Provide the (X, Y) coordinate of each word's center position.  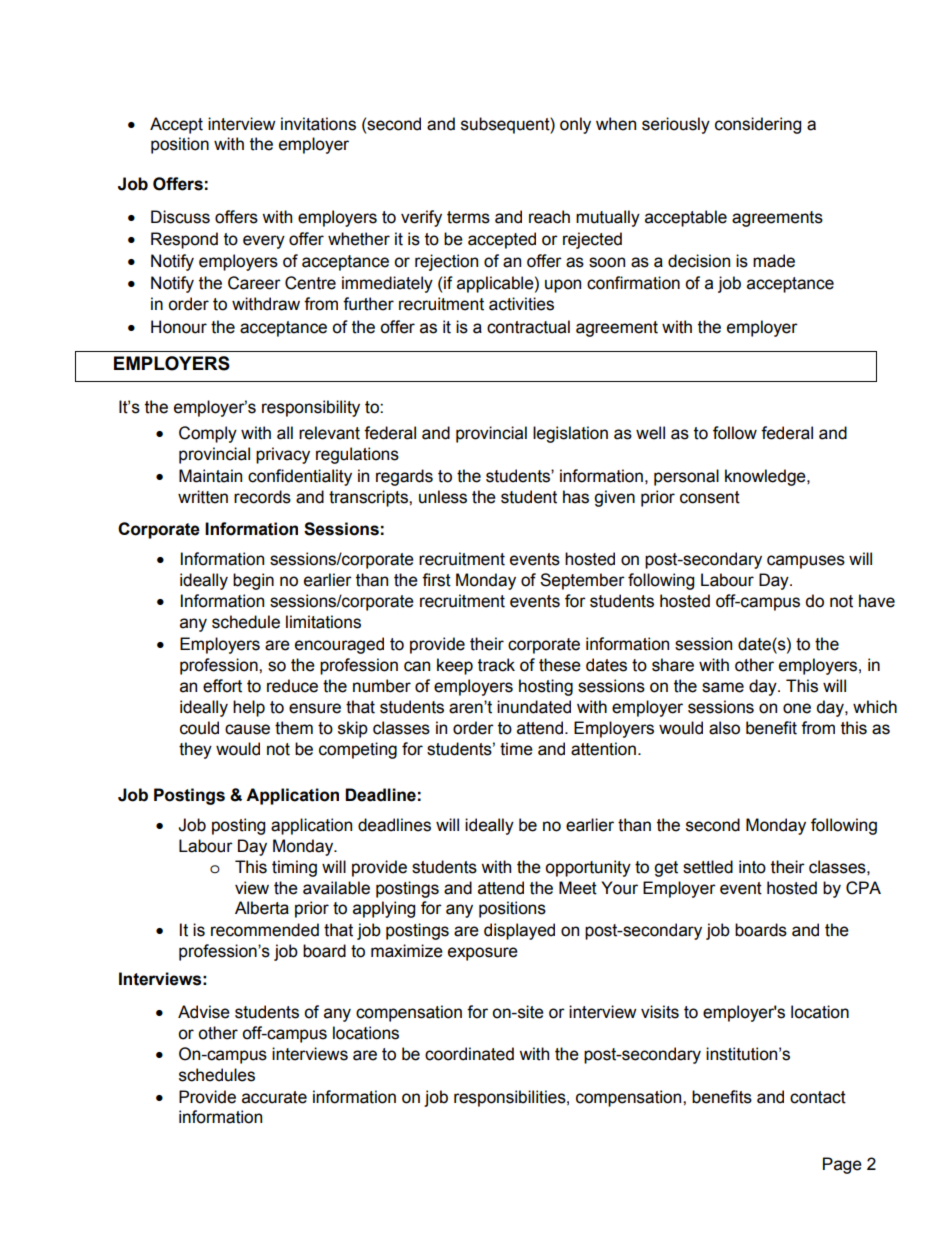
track (496, 665)
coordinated (469, 1054)
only (575, 125)
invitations (318, 124)
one (797, 708)
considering (758, 125)
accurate (274, 1097)
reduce (292, 686)
